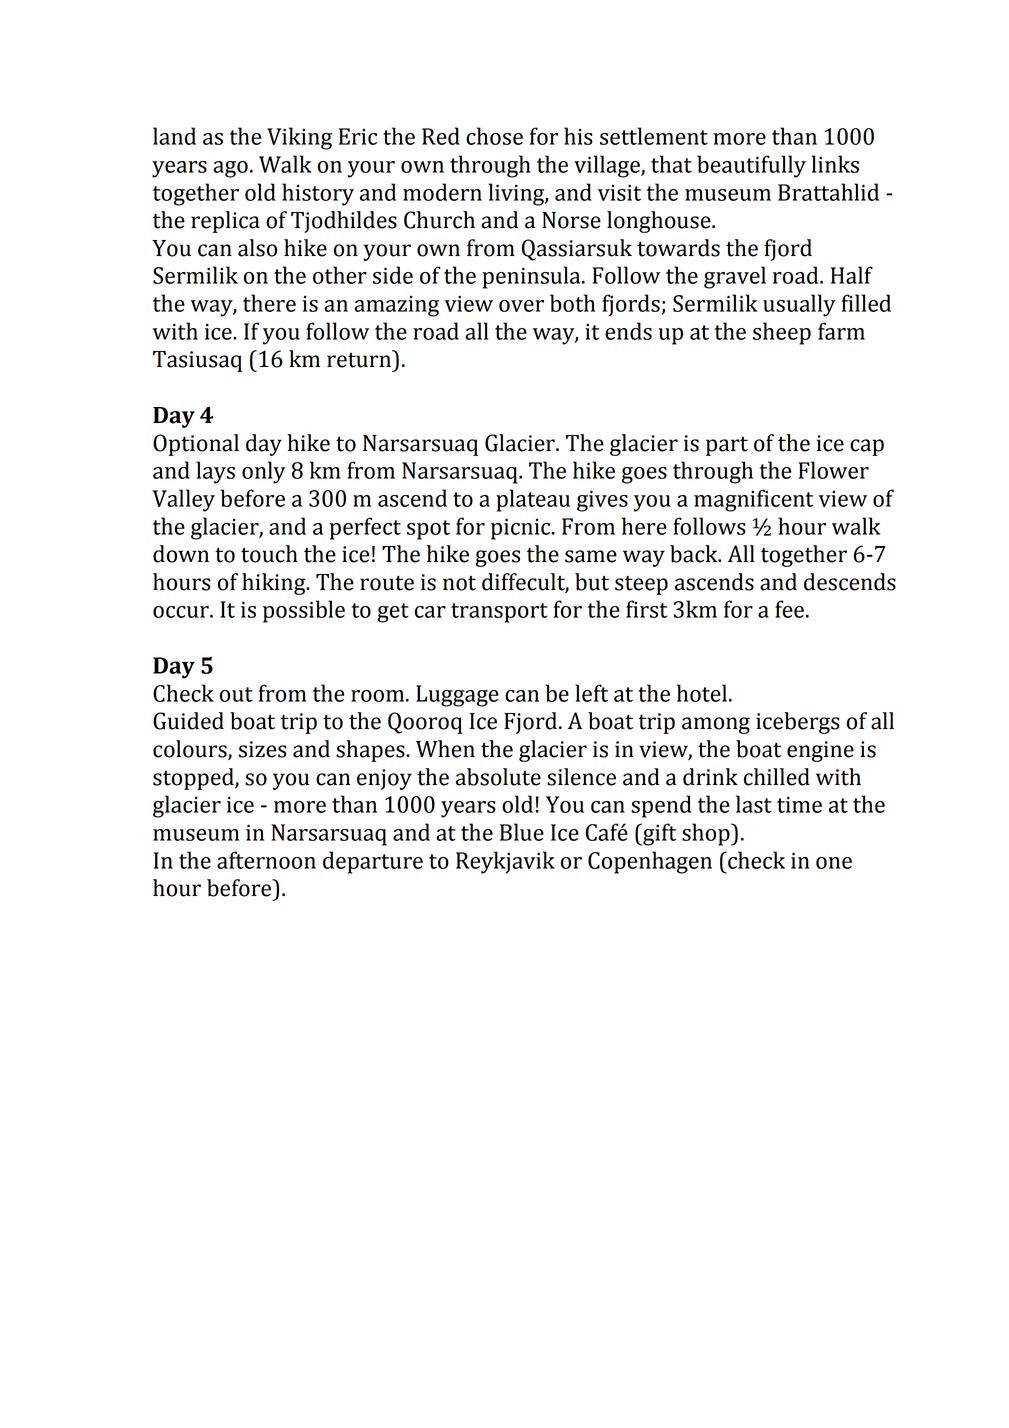 The image size is (1009, 1428). Describe the element at coordinates (753, 500) in the screenshot. I see `magnificent` at that location.
